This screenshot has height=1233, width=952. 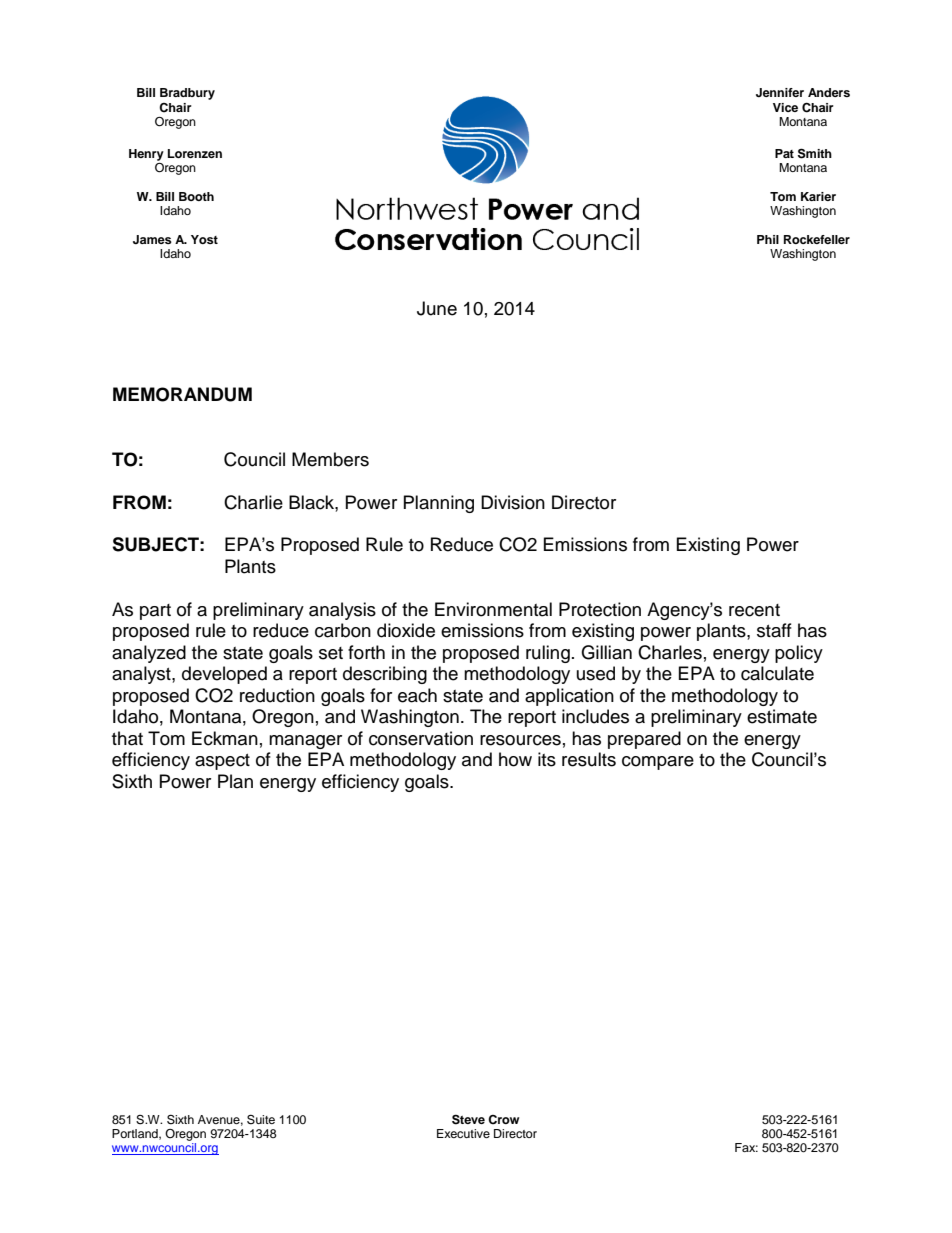 What do you see at coordinates (222, 762) in the screenshot?
I see `aspect` at bounding box center [222, 762].
